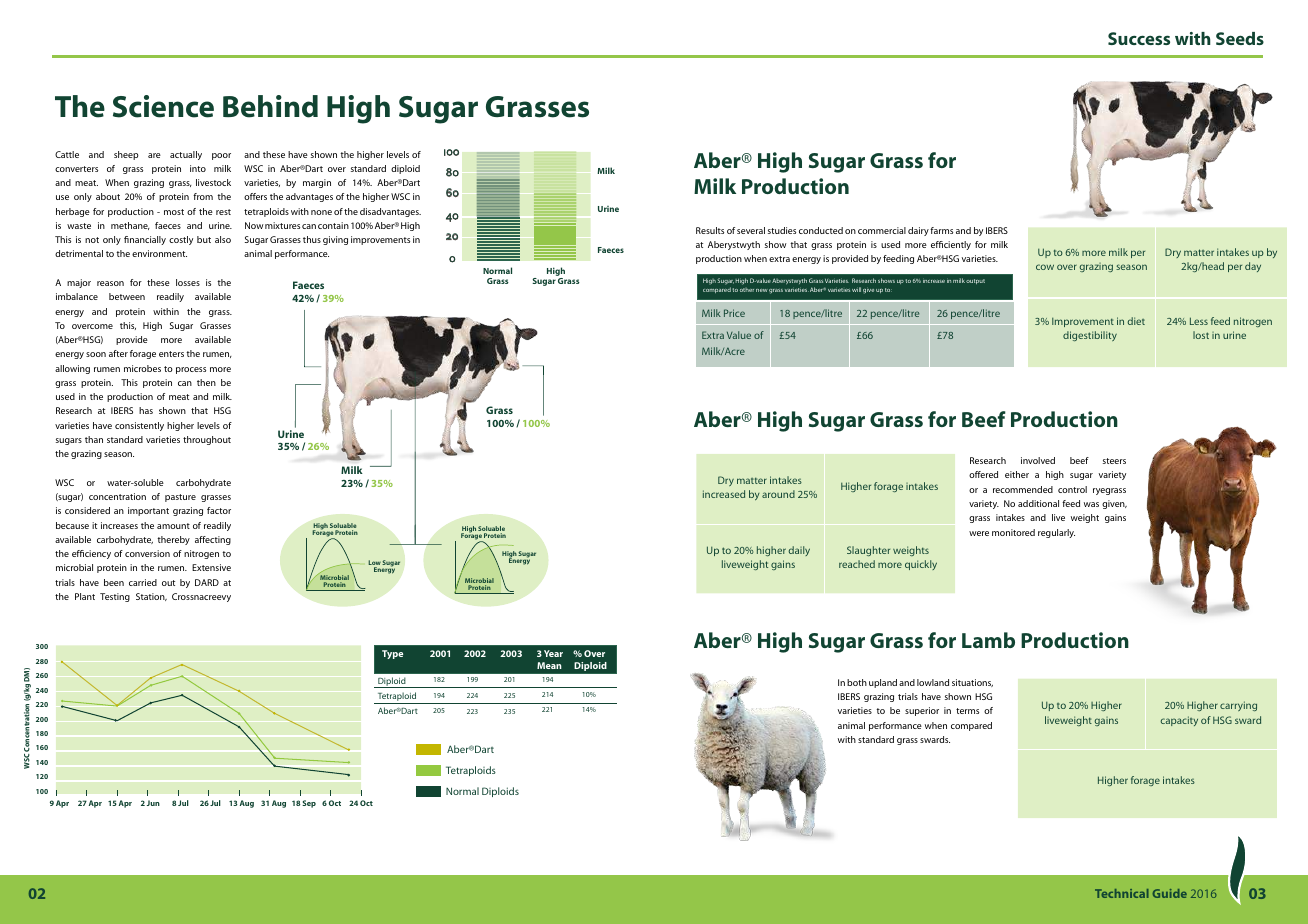  Describe the element at coordinates (1114, 461) in the page. I see `steers` at that location.
